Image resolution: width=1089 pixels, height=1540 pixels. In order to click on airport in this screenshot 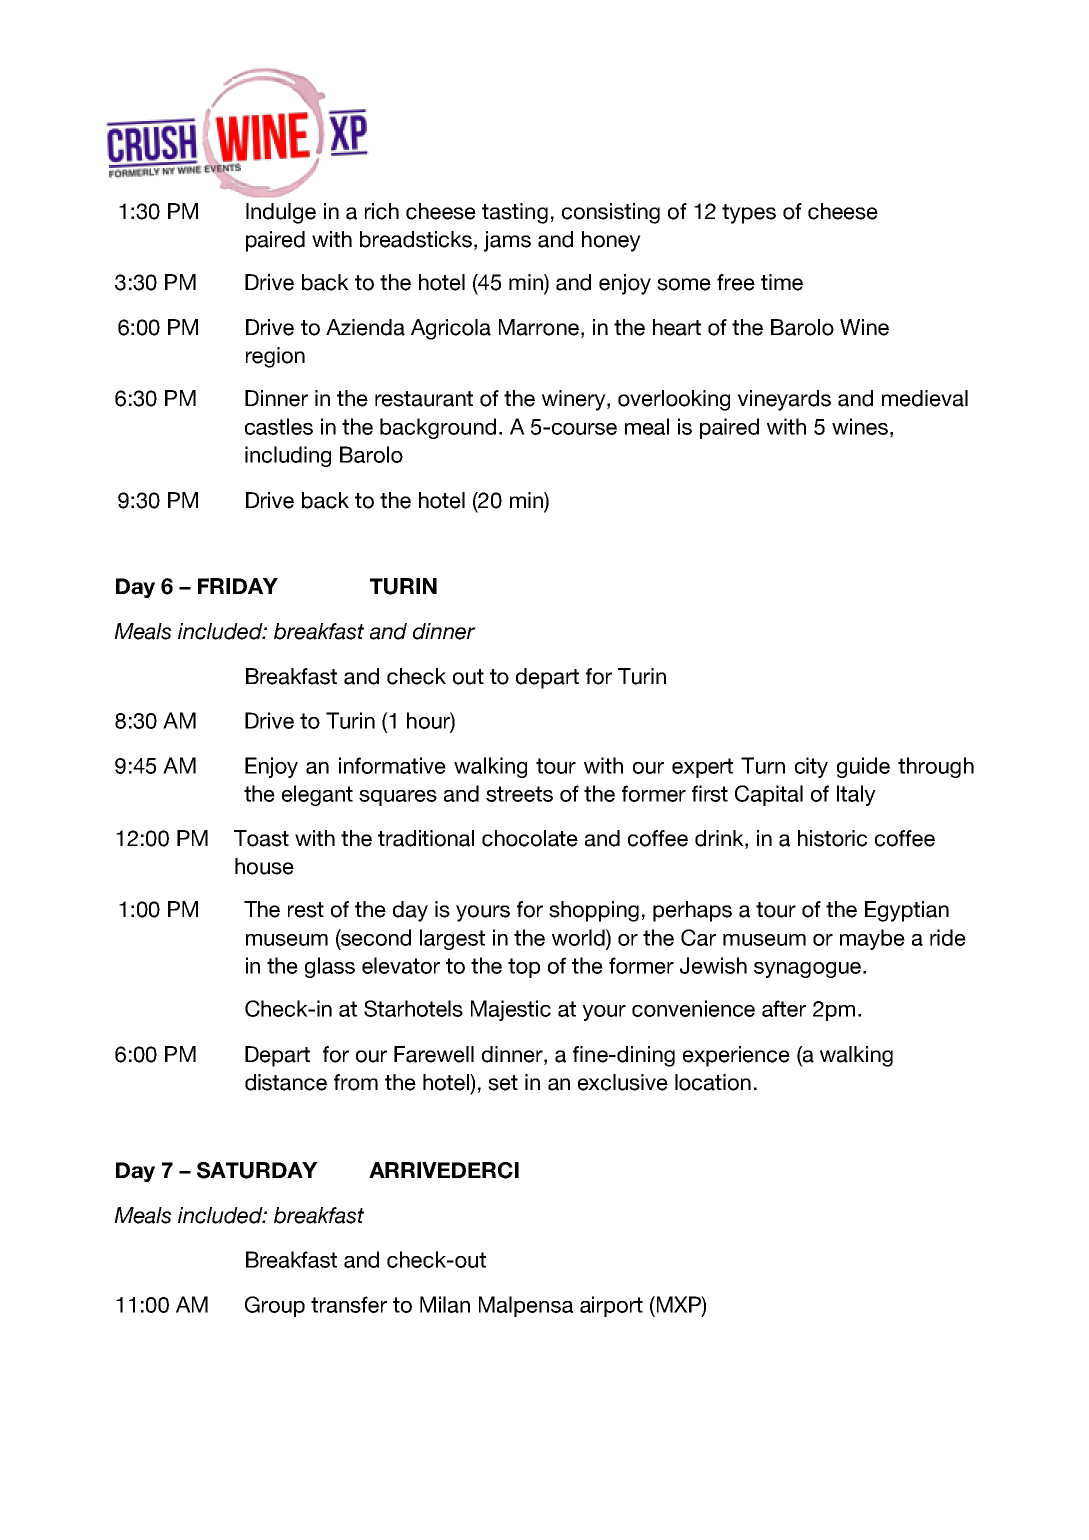, I will do `click(611, 1306)`.
